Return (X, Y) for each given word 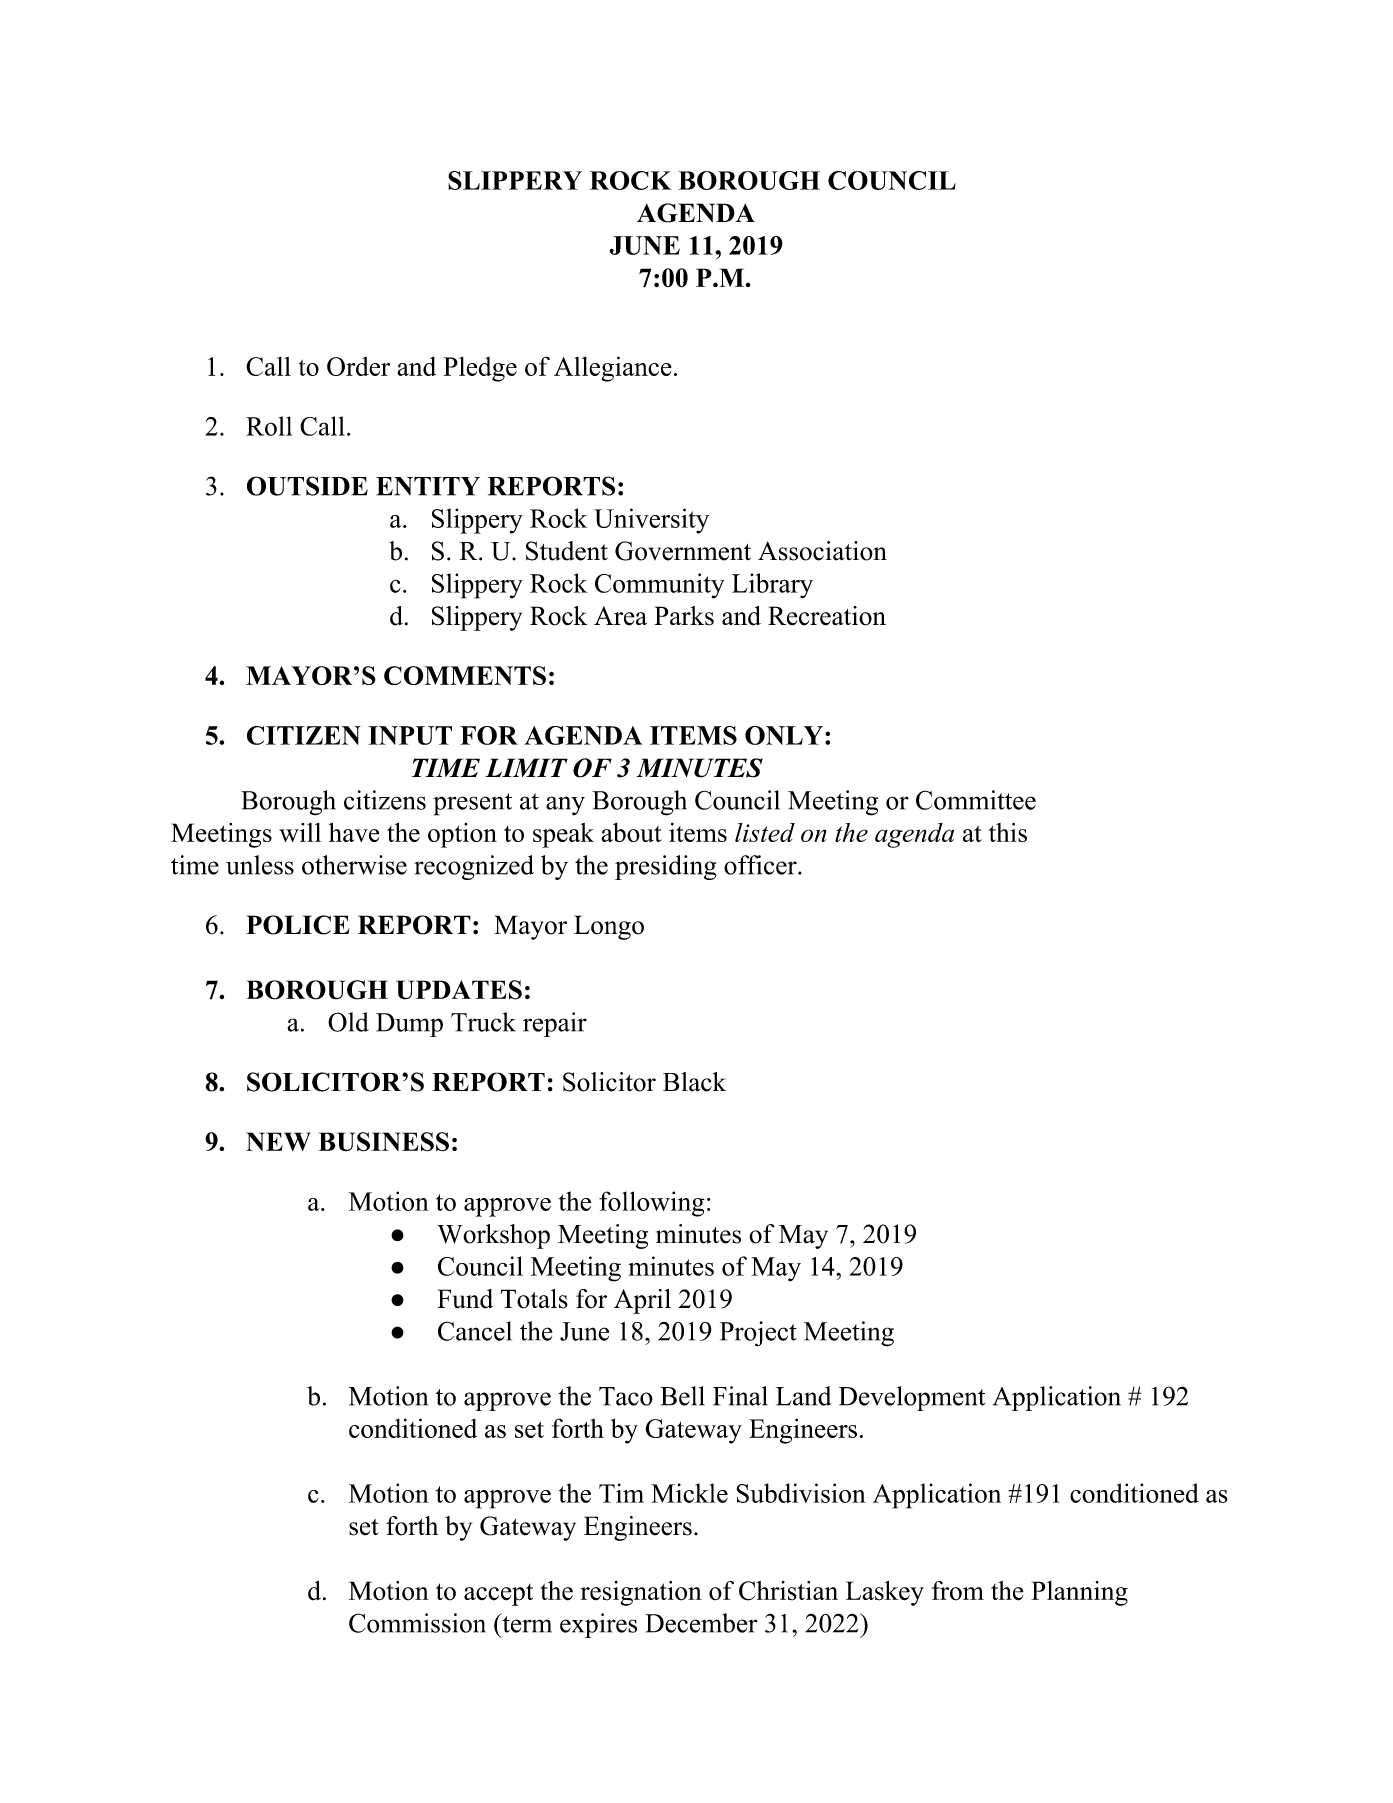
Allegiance (613, 369)
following (652, 1204)
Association (822, 551)
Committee (976, 800)
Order (358, 366)
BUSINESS (383, 1142)
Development (912, 1398)
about (631, 832)
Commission (417, 1623)
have (354, 832)
